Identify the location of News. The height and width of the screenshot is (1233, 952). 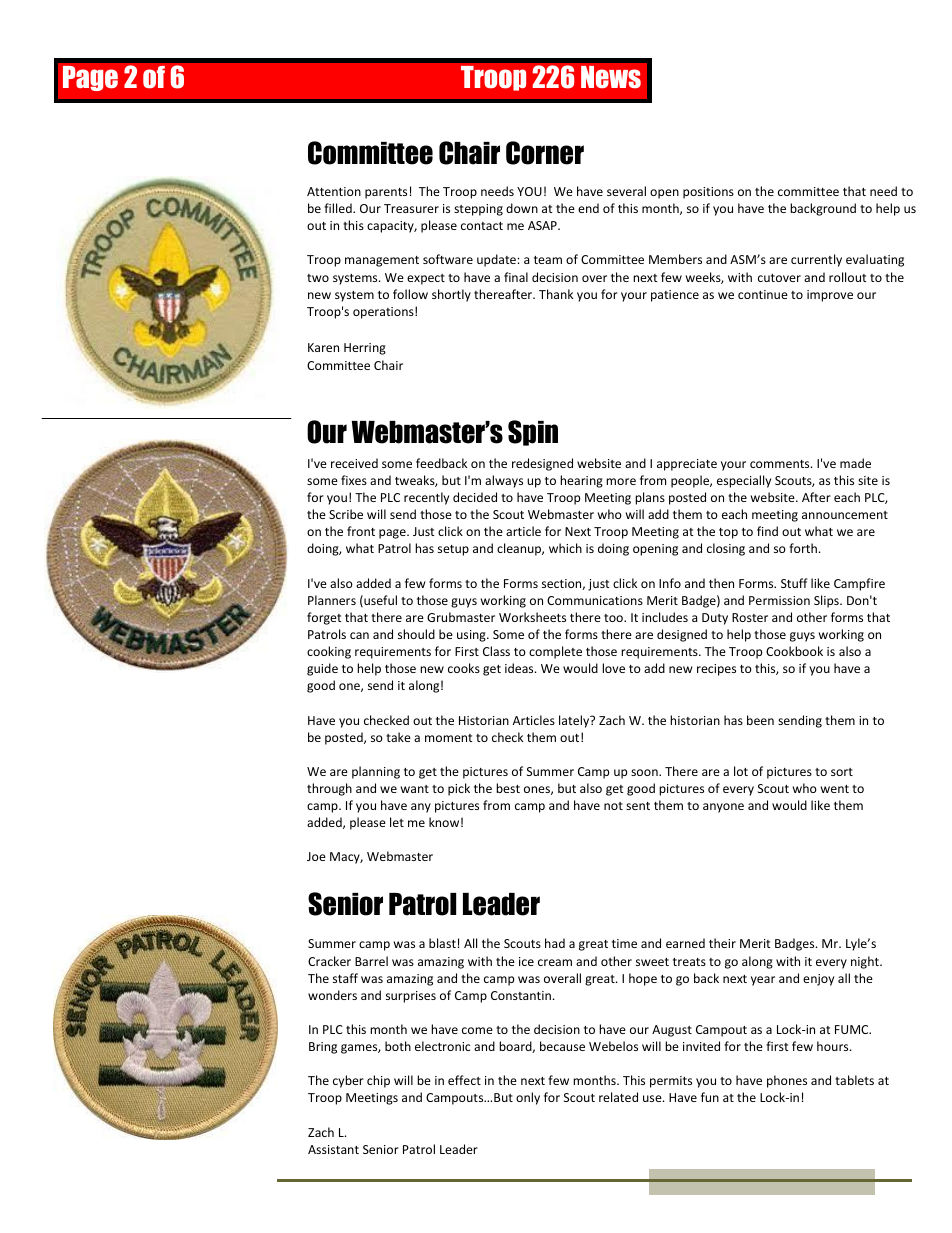
(611, 77).
